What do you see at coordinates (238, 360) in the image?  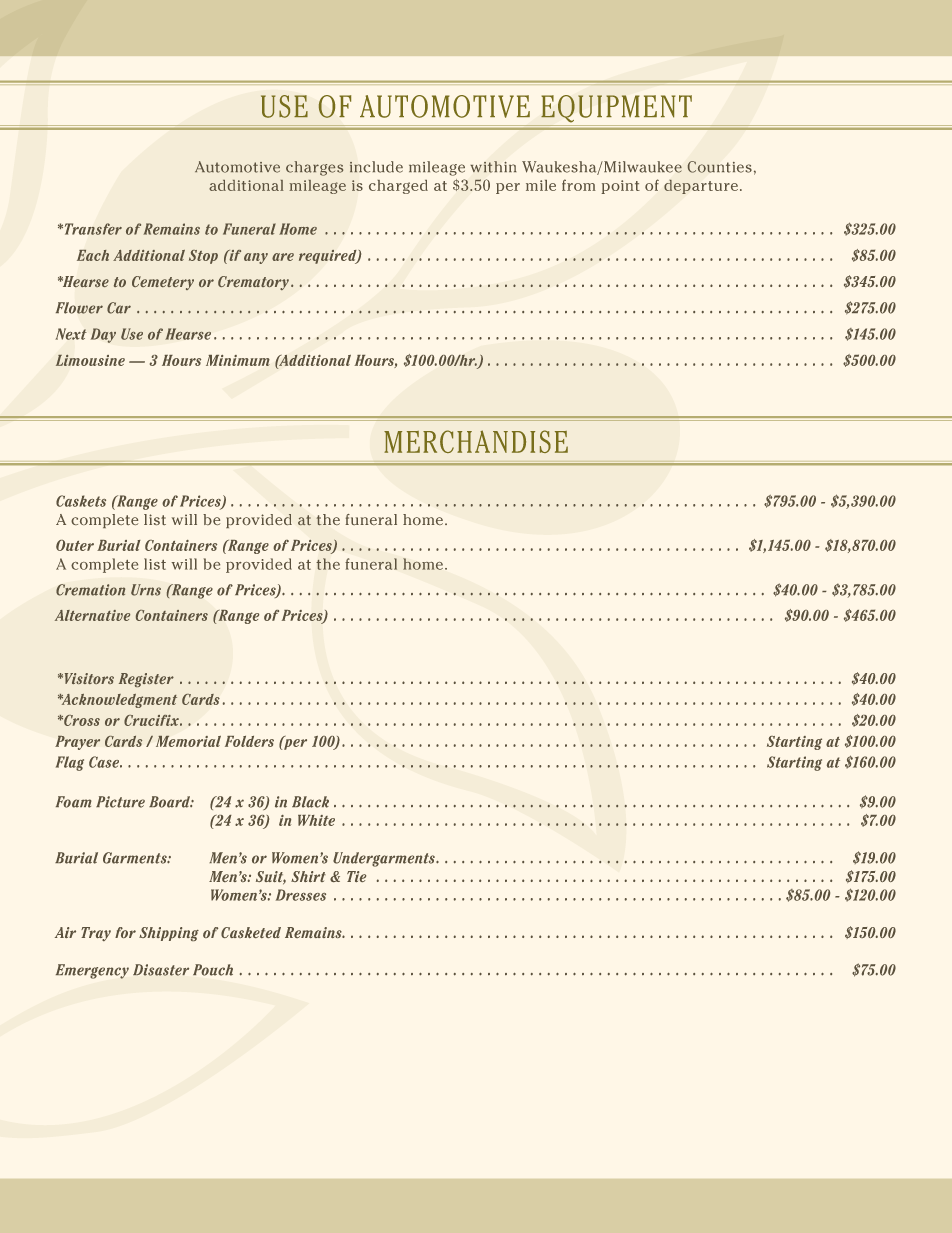 I see `Minimum` at bounding box center [238, 360].
